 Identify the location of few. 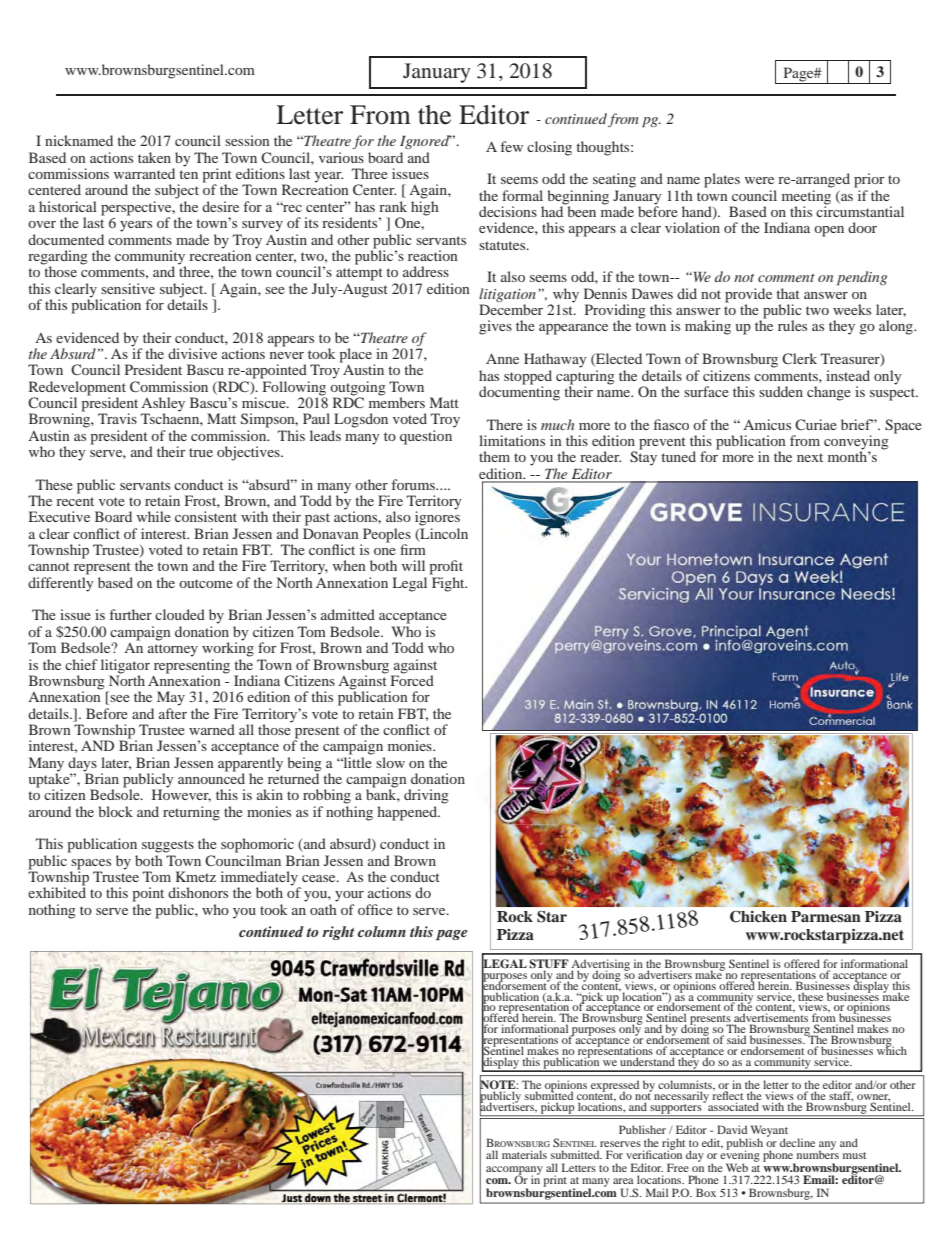
(512, 146).
